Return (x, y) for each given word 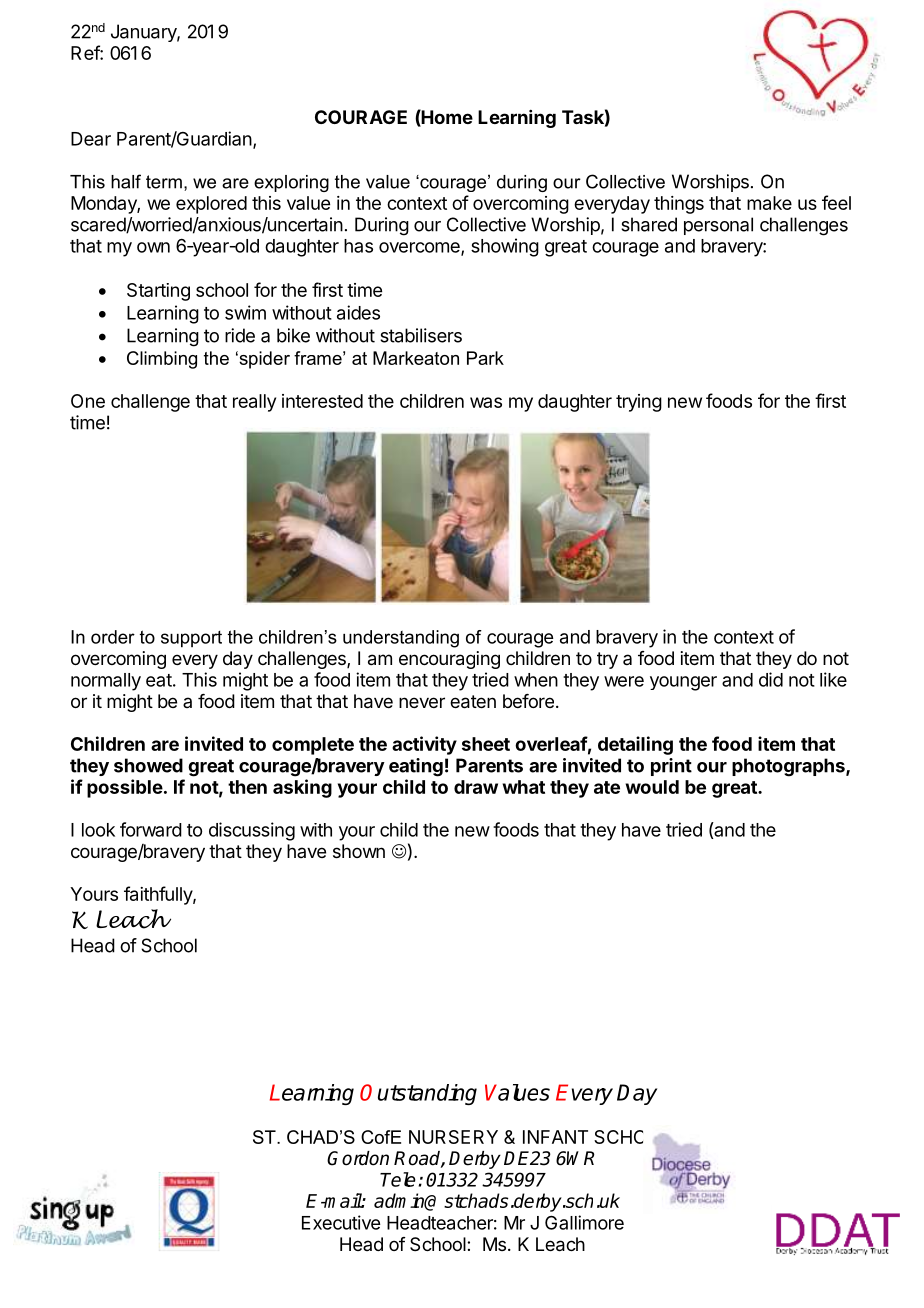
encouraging (449, 660)
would (652, 787)
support (191, 639)
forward (151, 829)
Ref (86, 52)
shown (359, 851)
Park (485, 358)
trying (639, 403)
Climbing (162, 360)
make (769, 203)
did (771, 679)
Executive (341, 1222)
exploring (291, 183)
